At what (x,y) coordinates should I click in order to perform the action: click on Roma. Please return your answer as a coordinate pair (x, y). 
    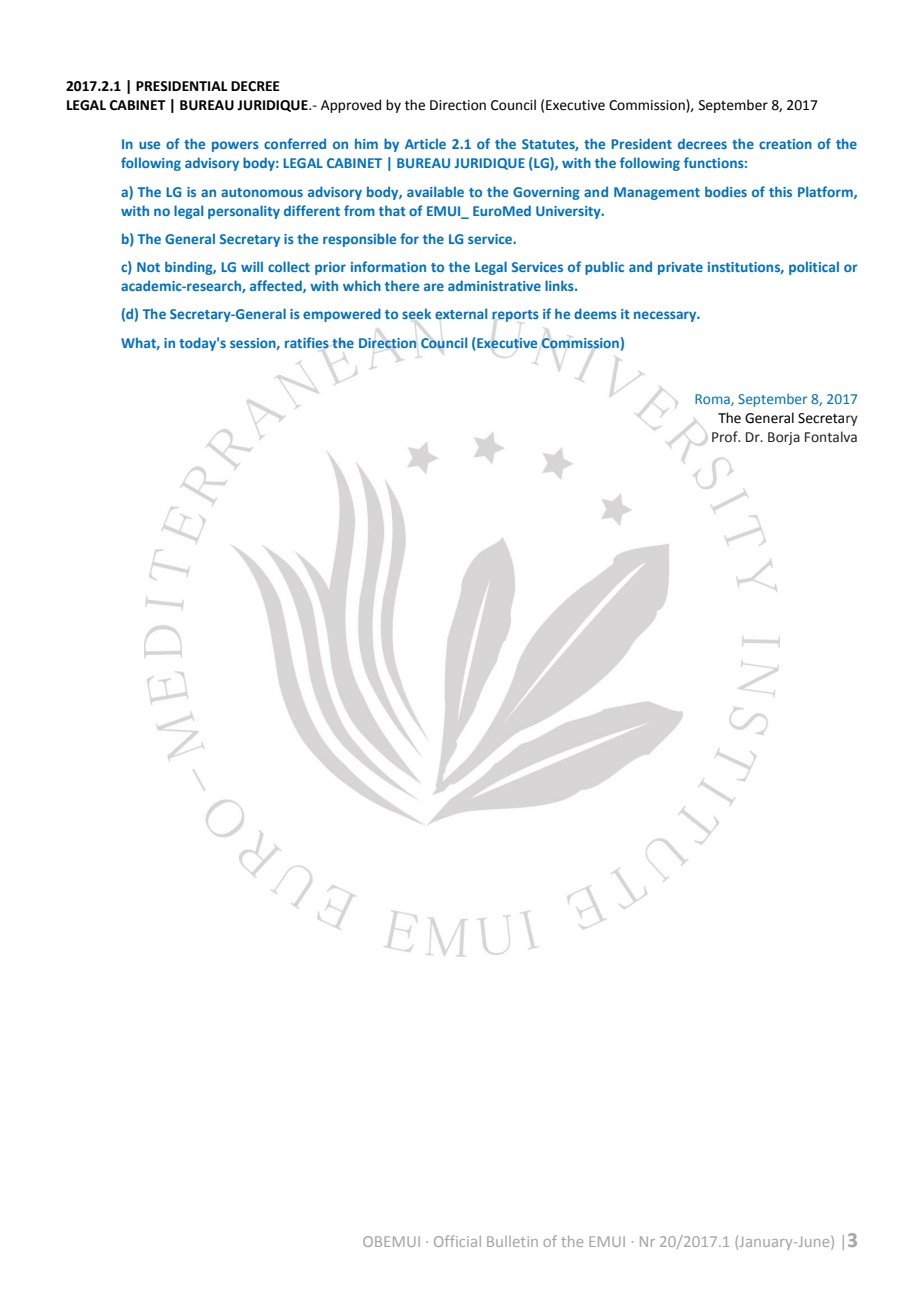
    Looking at the image, I should click on (713, 400).
